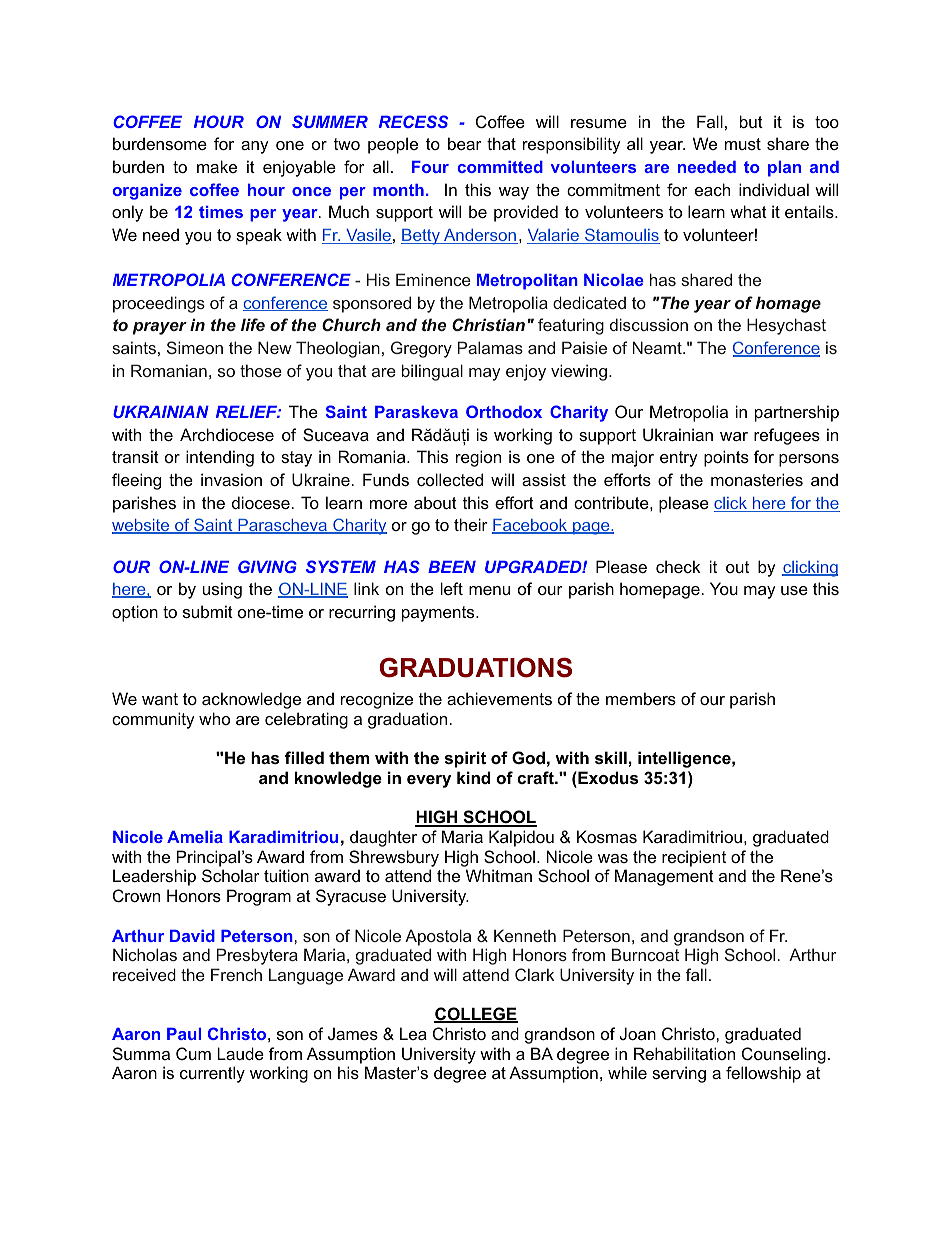 The image size is (952, 1233). I want to click on intending, so click(220, 458).
